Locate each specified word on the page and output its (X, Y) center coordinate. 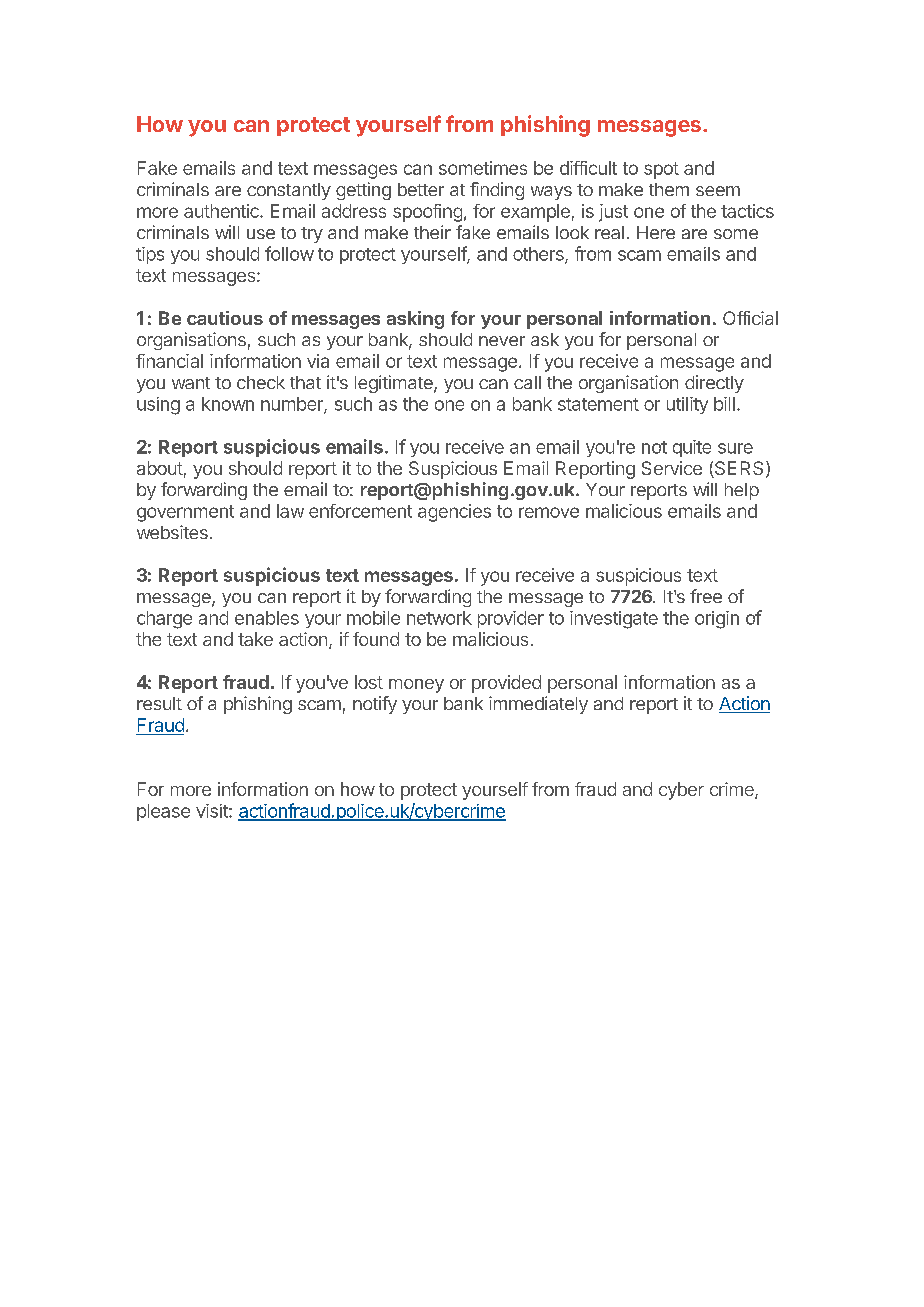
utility (687, 405)
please (163, 812)
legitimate (395, 384)
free (706, 596)
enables (267, 618)
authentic (222, 211)
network (439, 618)
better (421, 189)
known (228, 404)
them (669, 189)
